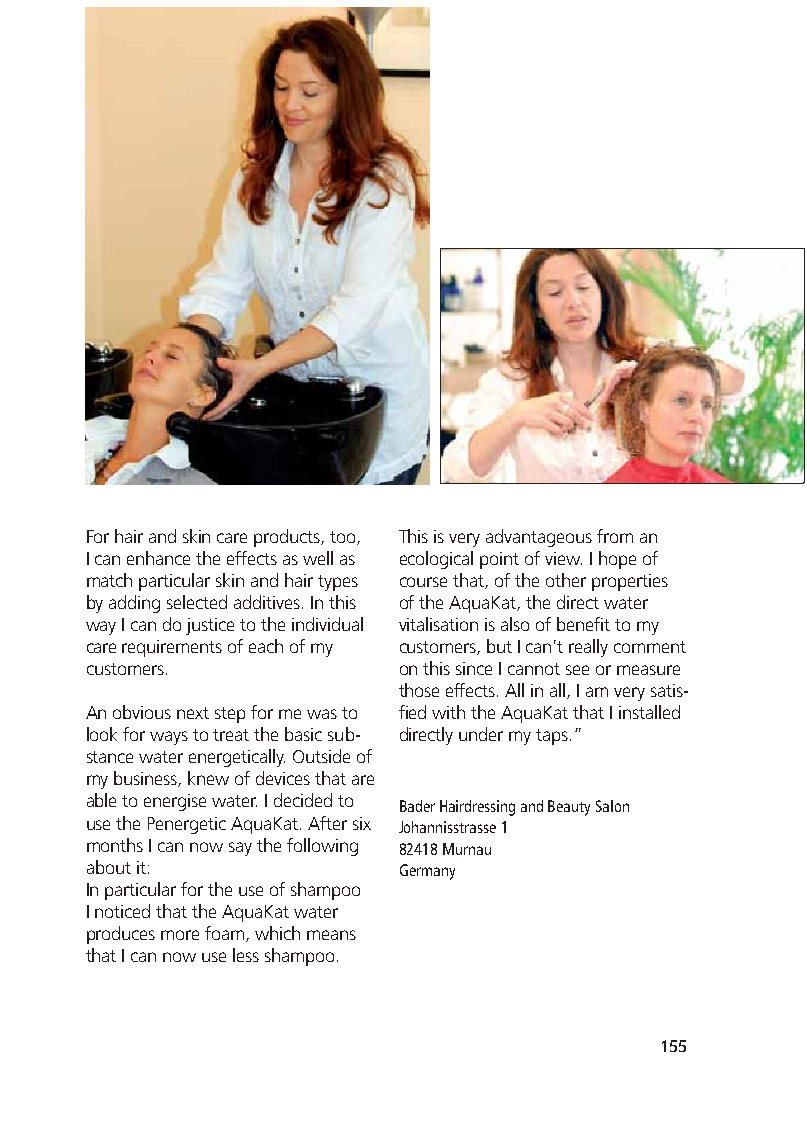 The image size is (807, 1141). Describe the element at coordinates (180, 935) in the image. I see `more` at that location.
